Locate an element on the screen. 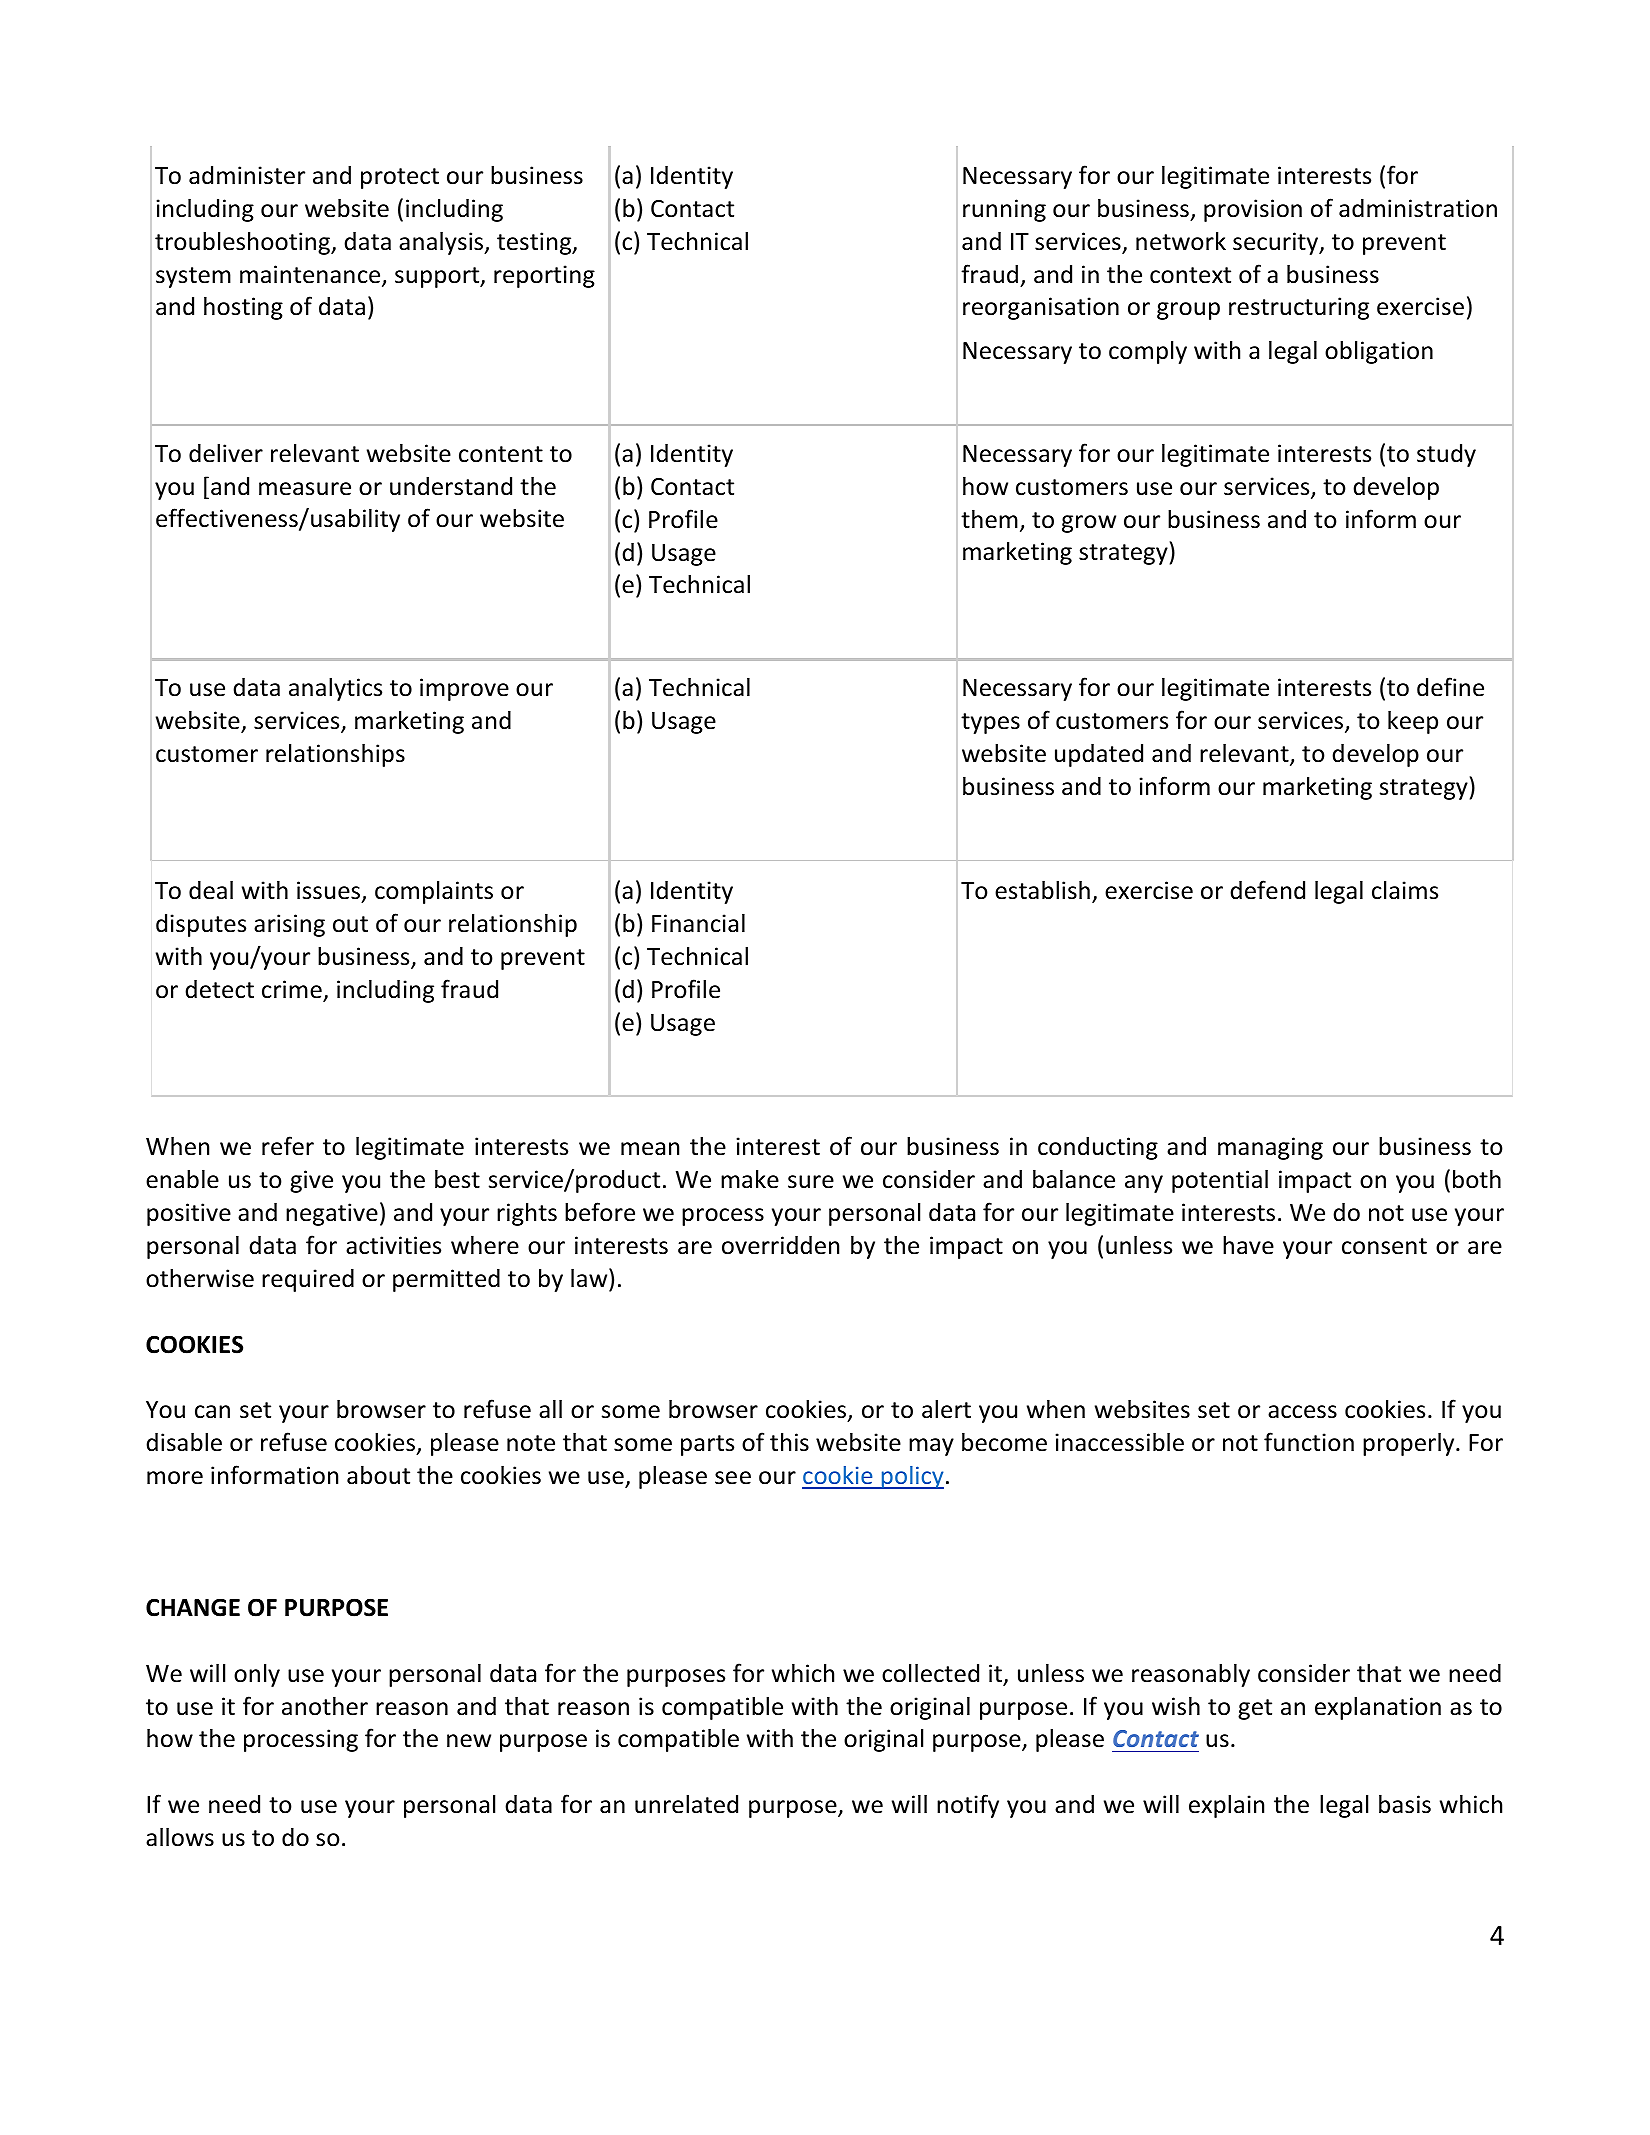  another is located at coordinates (325, 1706).
